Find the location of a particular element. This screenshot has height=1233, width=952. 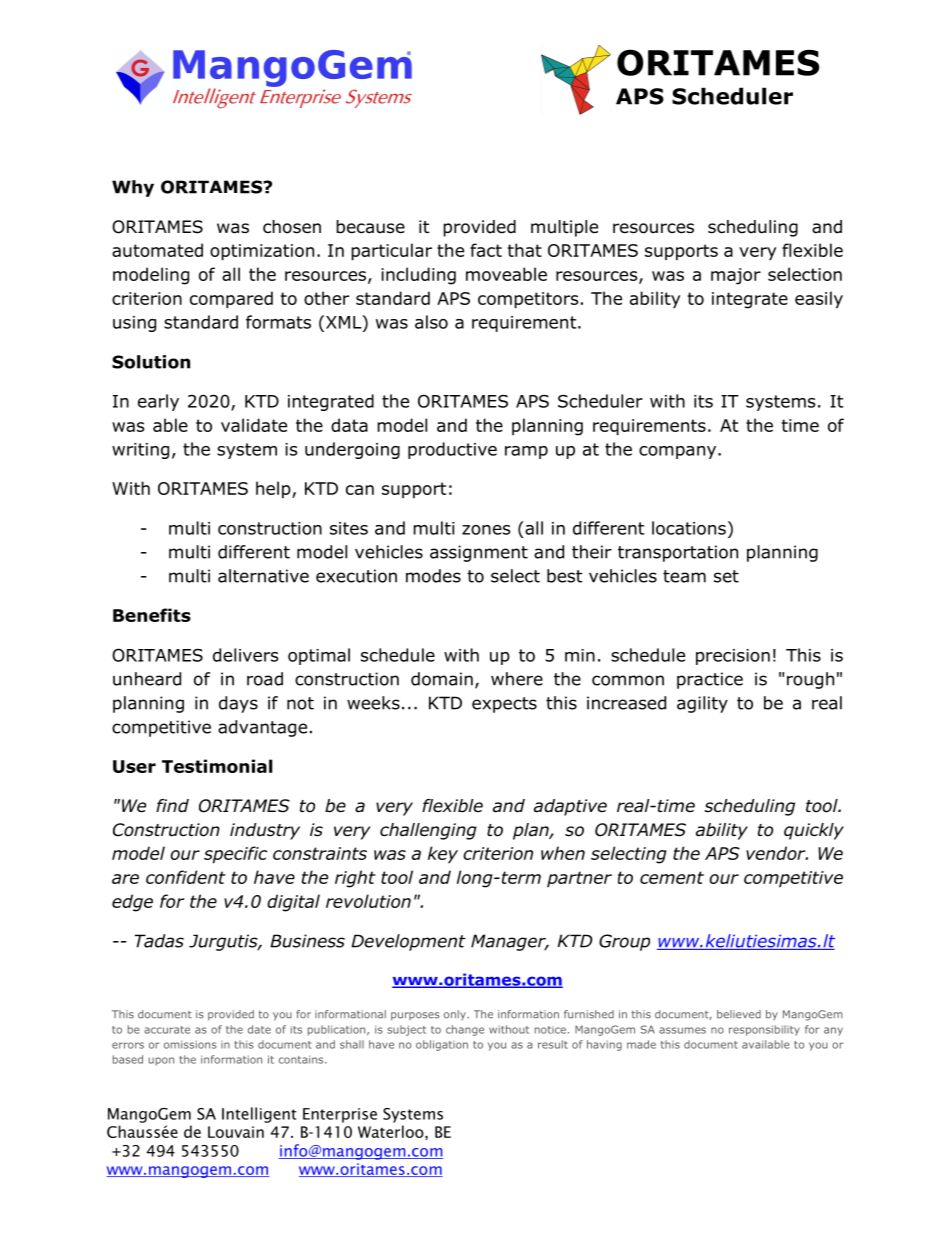

precision is located at coordinates (733, 657).
